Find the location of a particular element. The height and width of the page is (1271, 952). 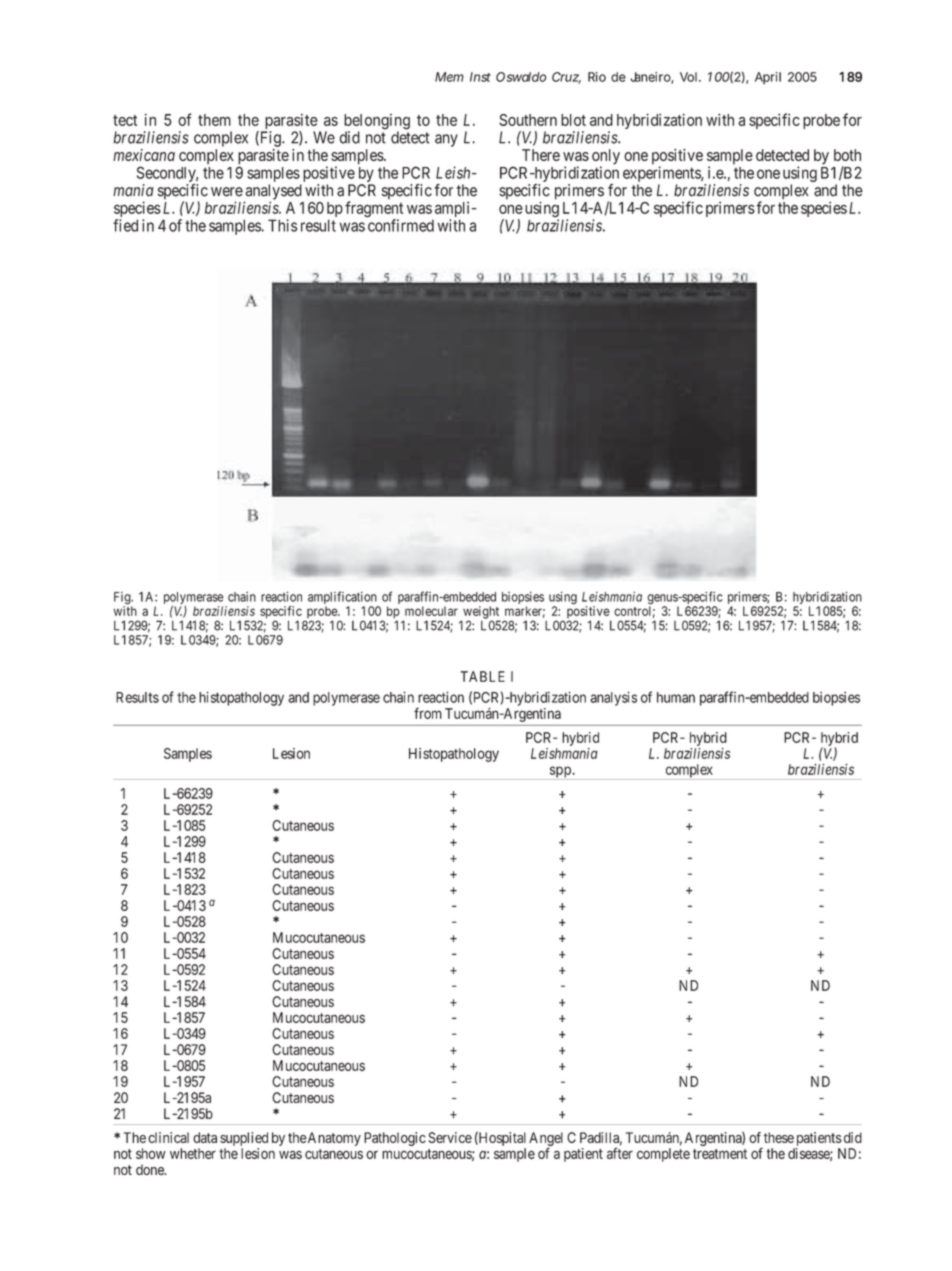

these is located at coordinates (778, 1137).
